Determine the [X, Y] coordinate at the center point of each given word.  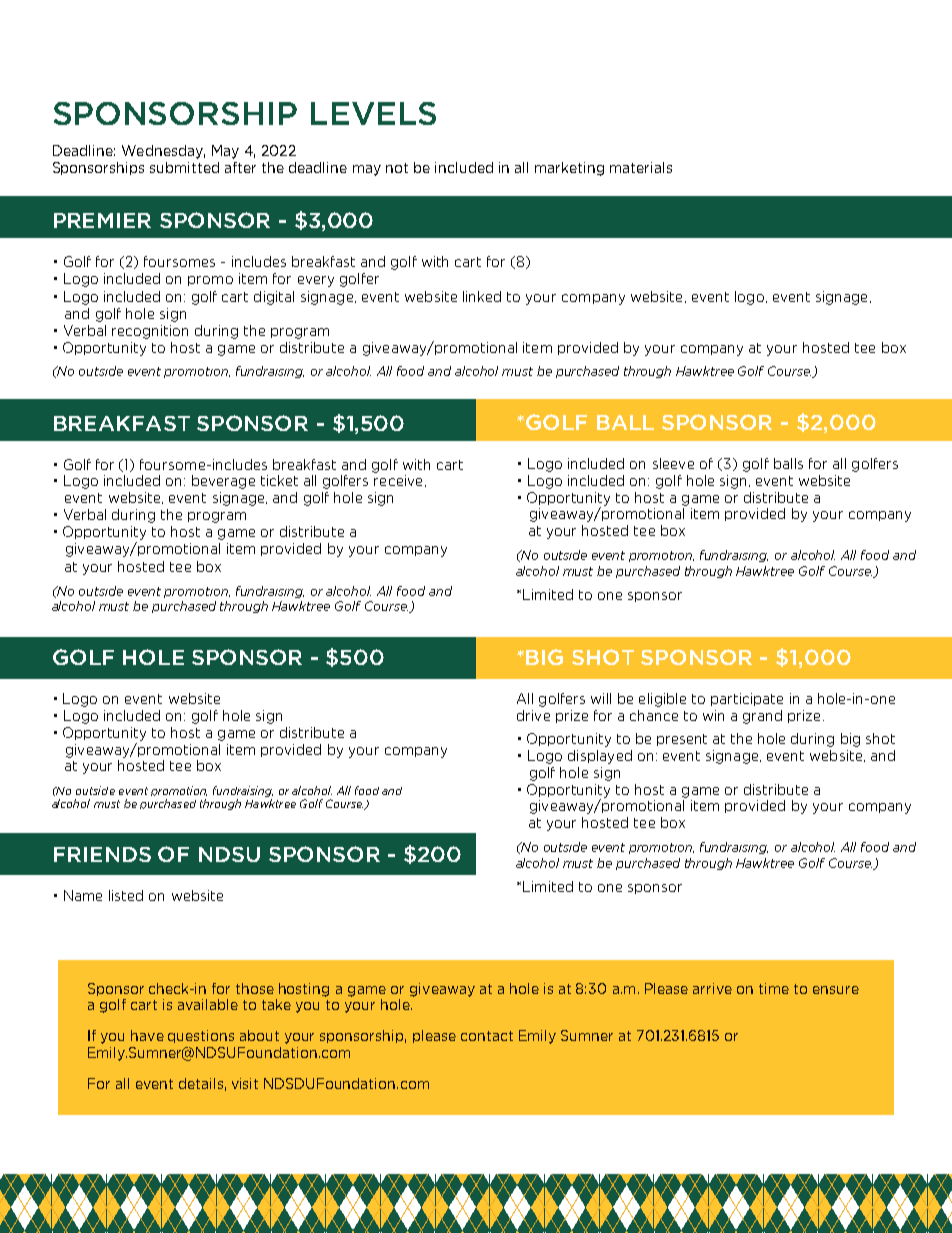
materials [641, 167]
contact [487, 1036]
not [397, 168]
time [774, 988]
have [147, 1035]
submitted [184, 167]
